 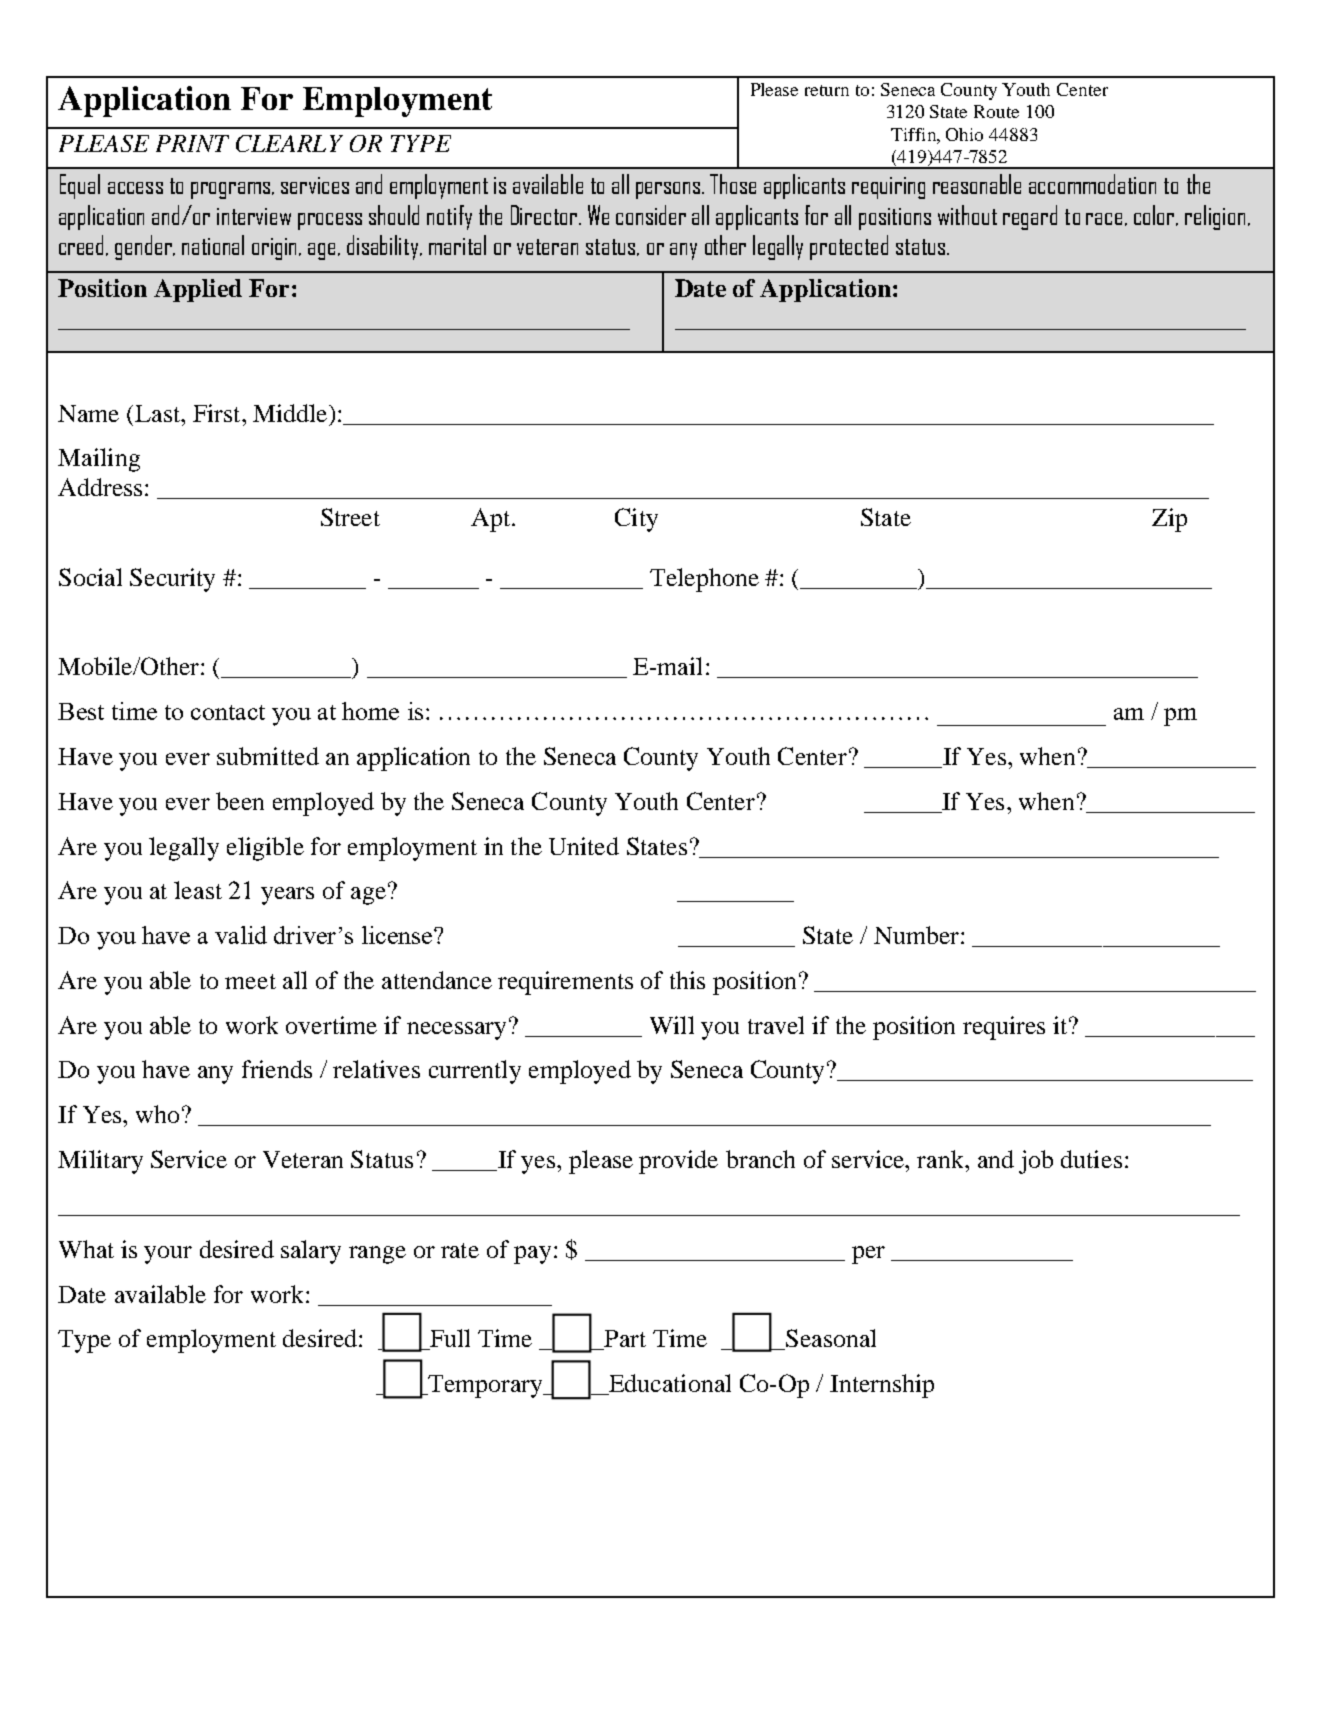 What do you see at coordinates (636, 520) in the screenshot?
I see `City` at bounding box center [636, 520].
